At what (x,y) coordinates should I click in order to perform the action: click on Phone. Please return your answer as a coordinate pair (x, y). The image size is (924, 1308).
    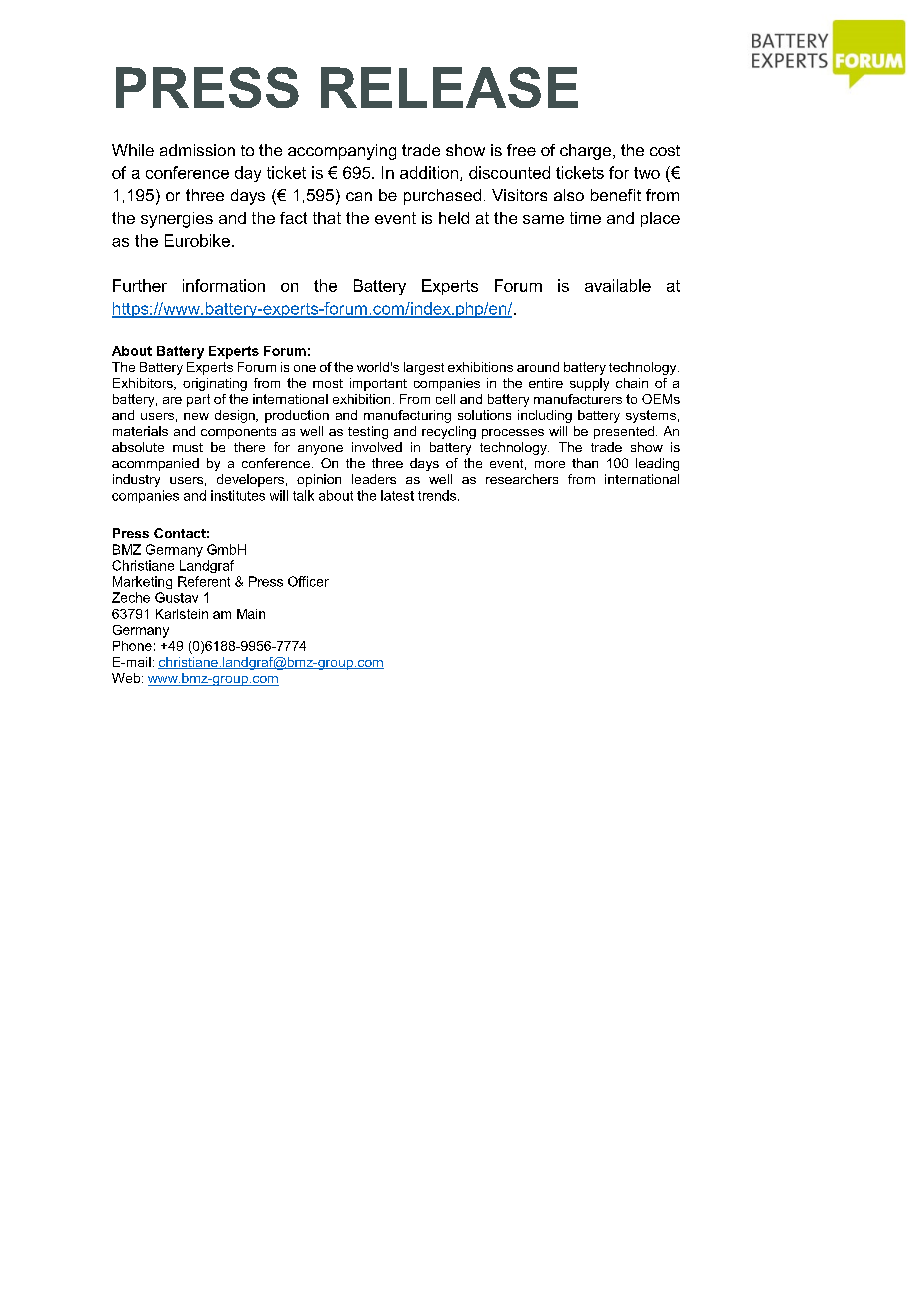
    Looking at the image, I should click on (132, 646).
